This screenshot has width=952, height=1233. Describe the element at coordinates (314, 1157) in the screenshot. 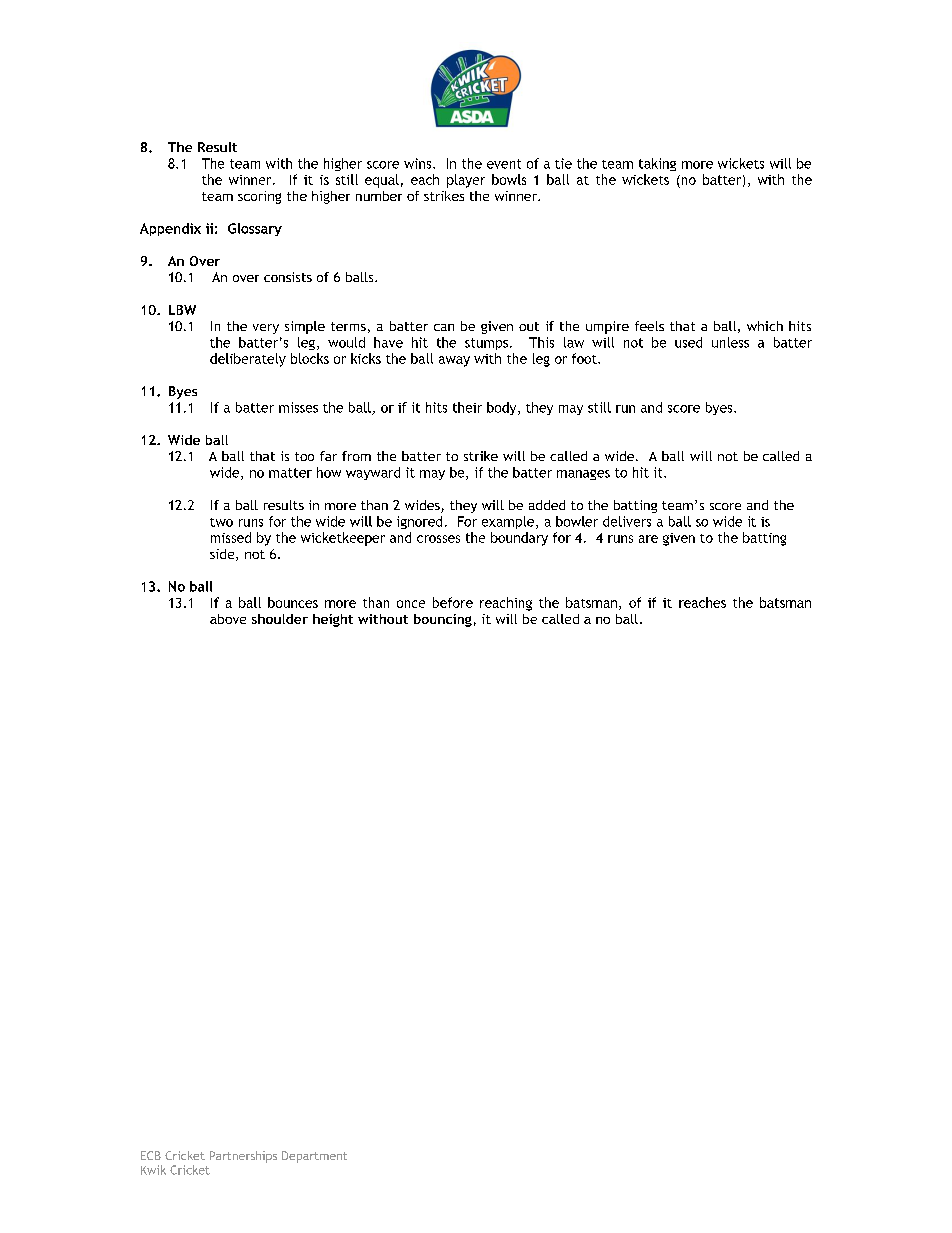

I see `Department` at that location.
